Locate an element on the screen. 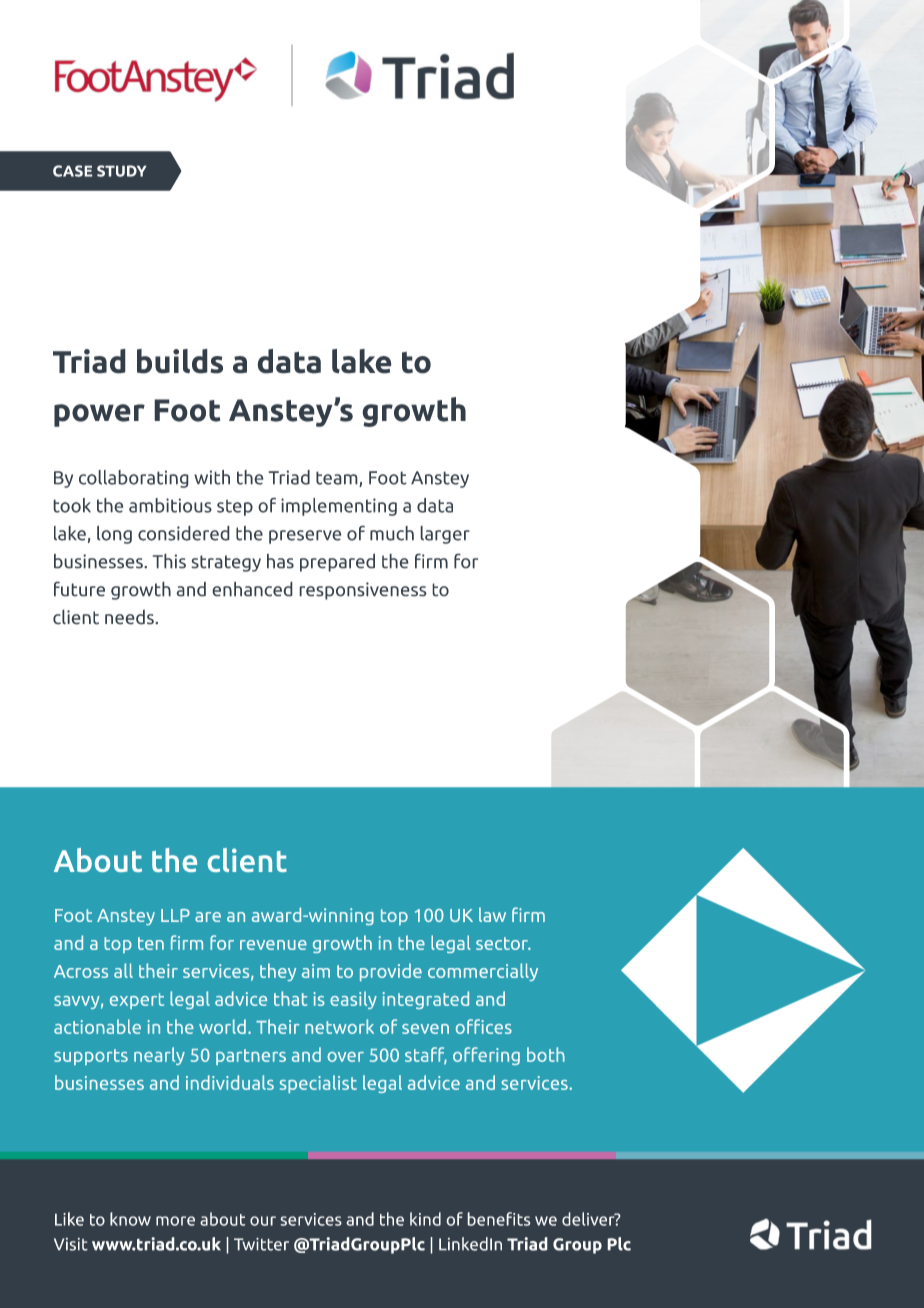 This screenshot has height=1308, width=924. LLP is located at coordinates (175, 915).
